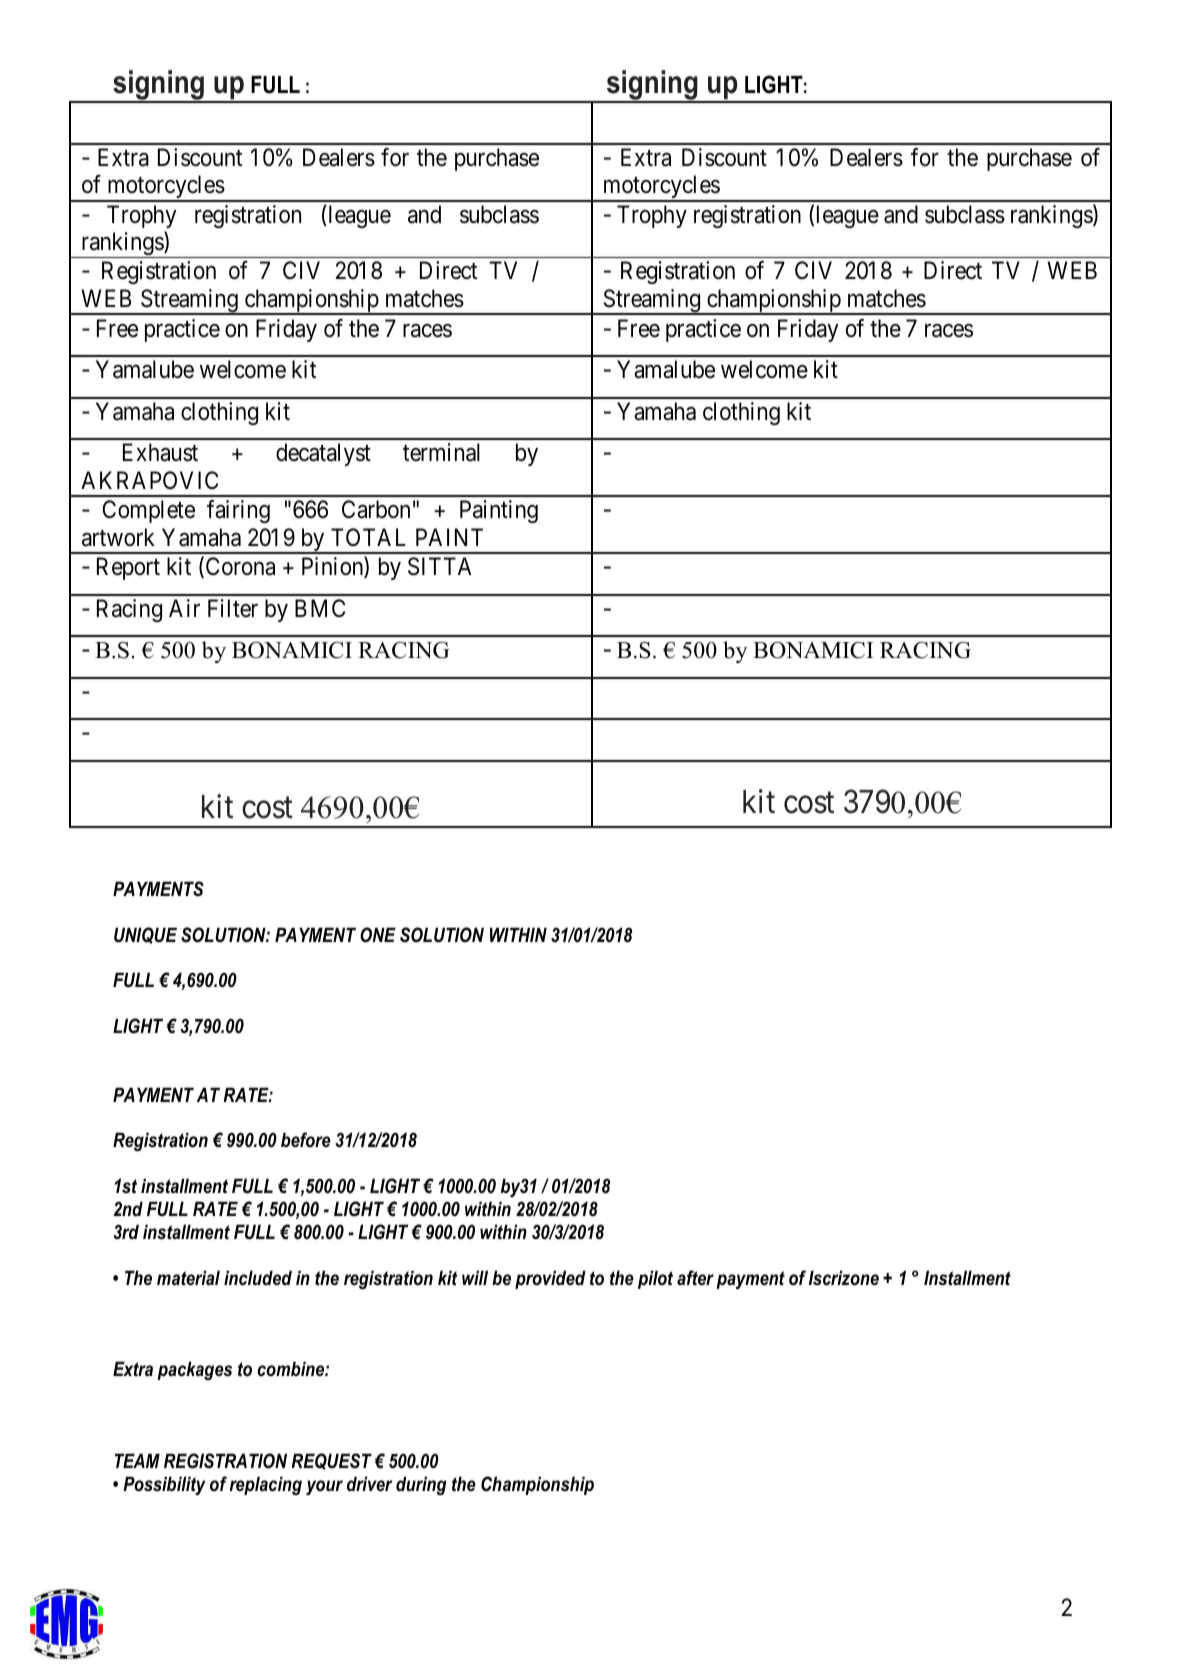 Image resolution: width=1185 pixels, height=1677 pixels. I want to click on Possibility, so click(164, 1485).
